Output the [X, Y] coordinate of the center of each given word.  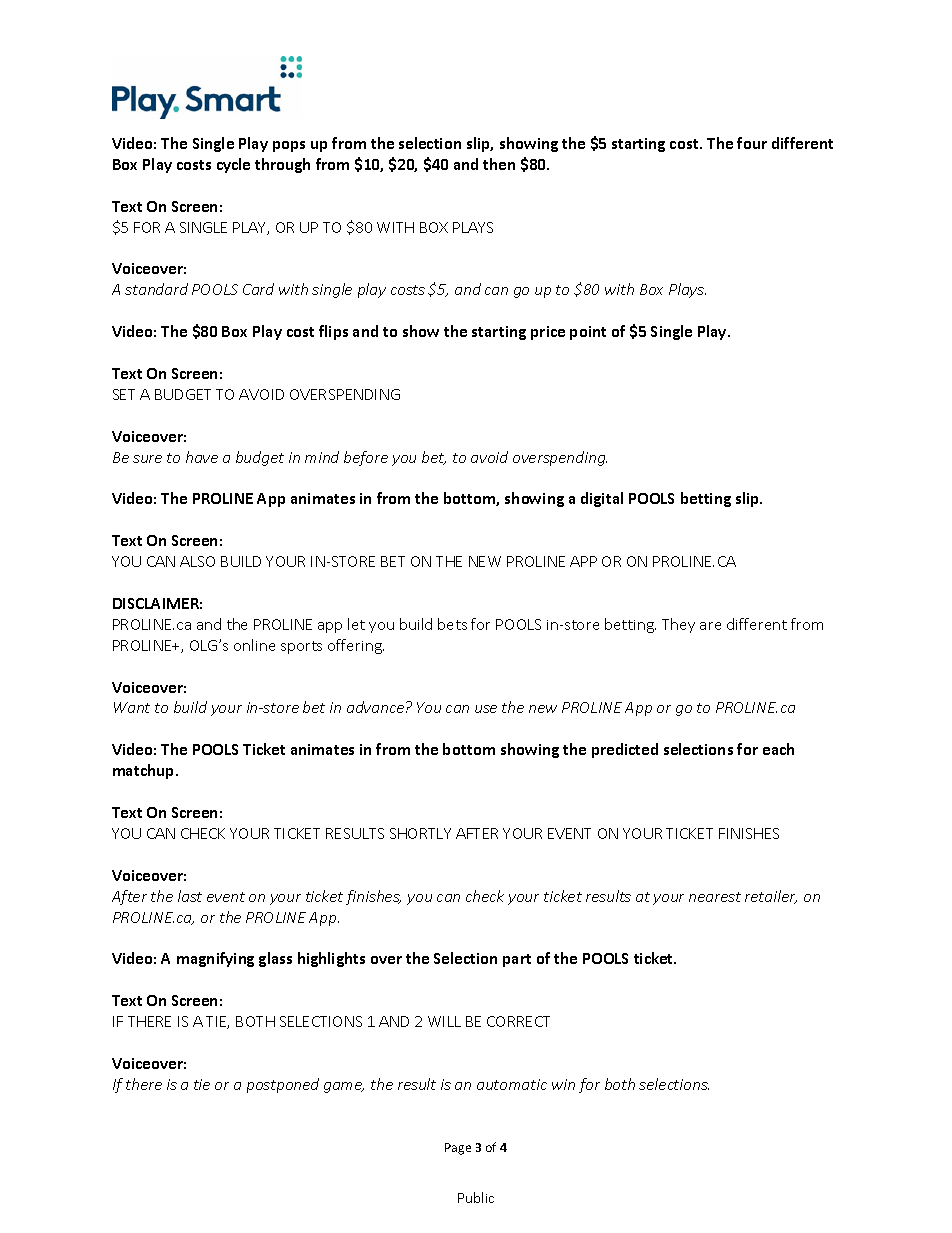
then [499, 164]
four [752, 143]
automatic [512, 1084]
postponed [283, 1085]
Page [458, 1149]
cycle [233, 165]
